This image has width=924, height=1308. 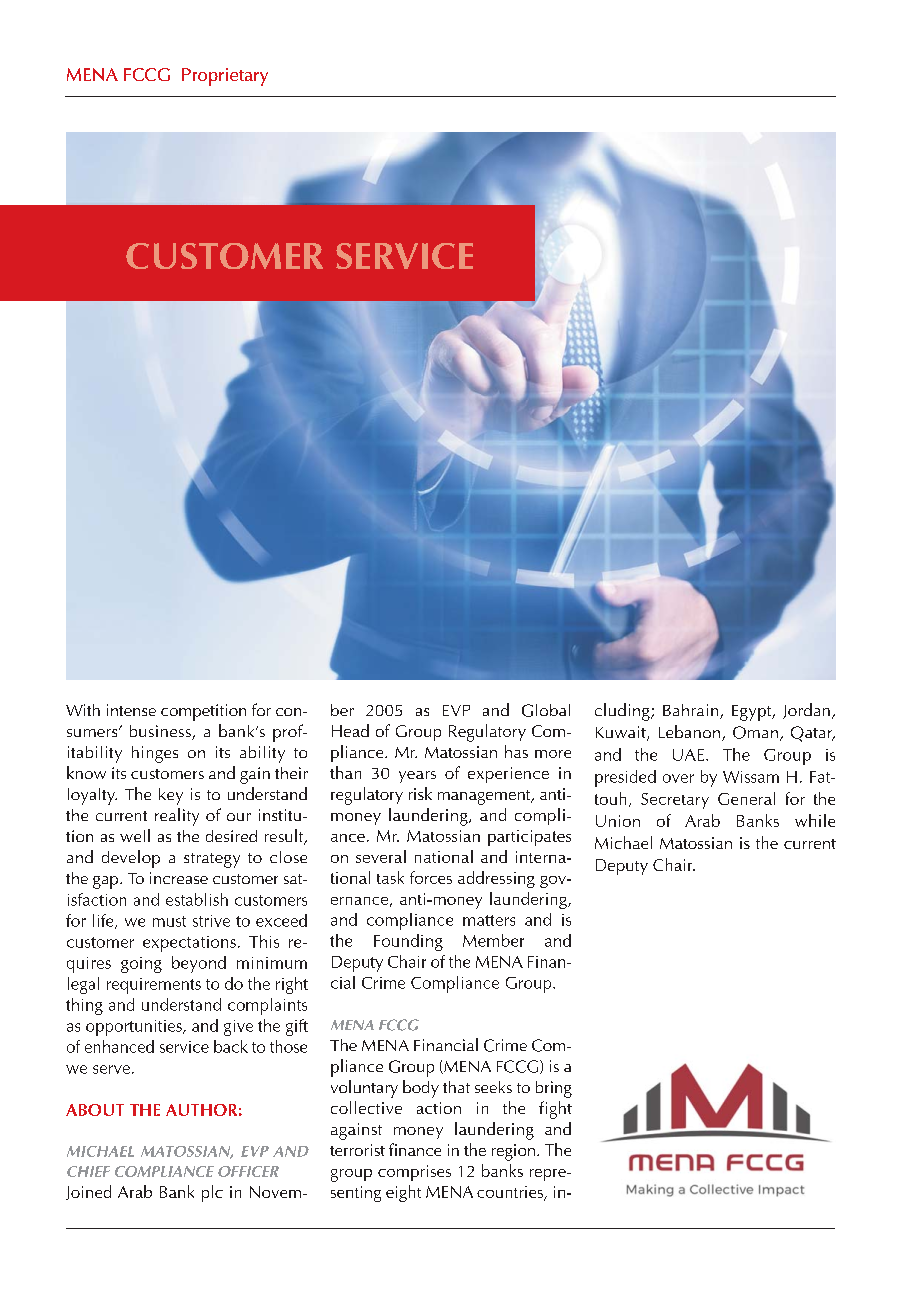 I want to click on Jordan, so click(x=806, y=711).
